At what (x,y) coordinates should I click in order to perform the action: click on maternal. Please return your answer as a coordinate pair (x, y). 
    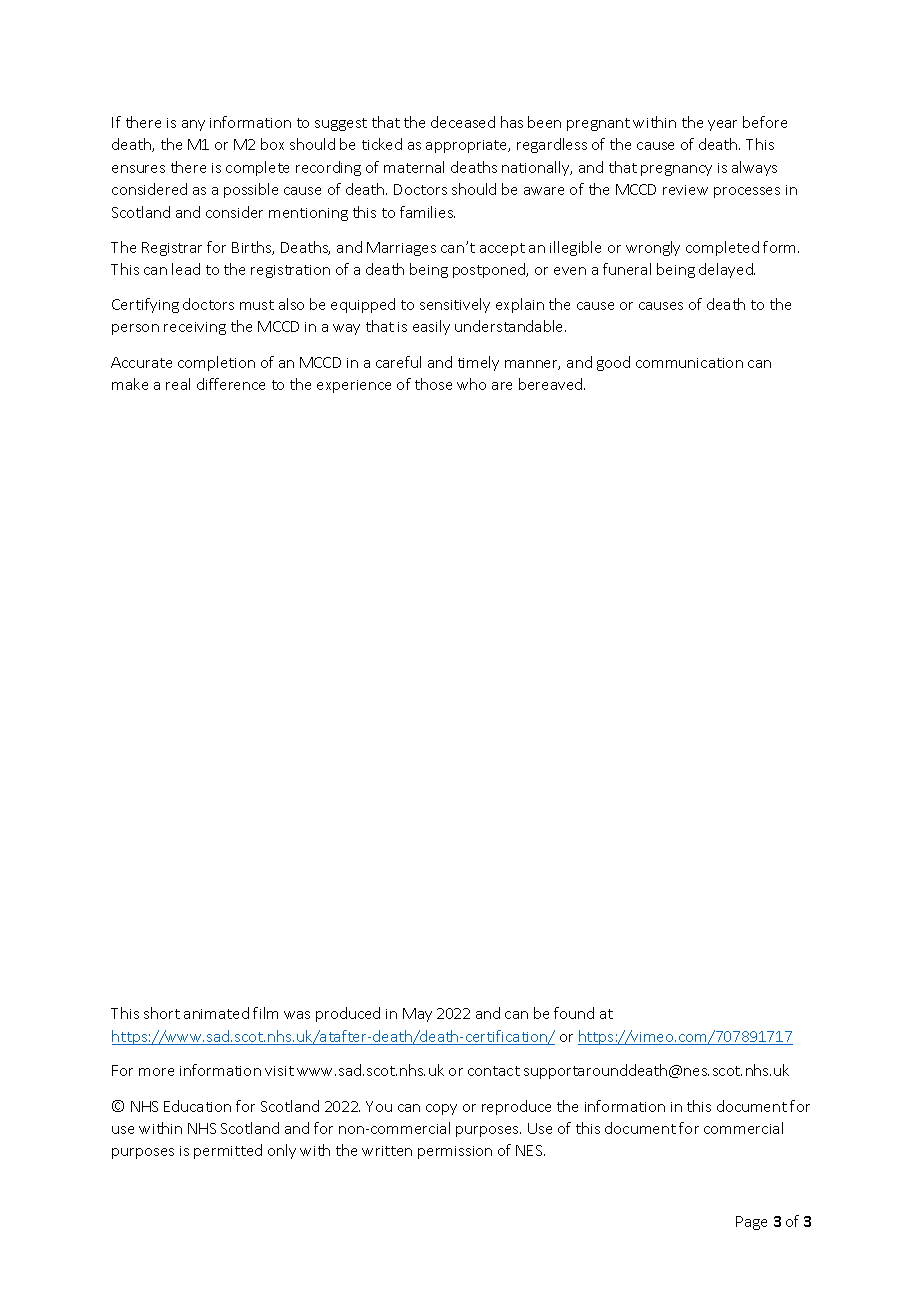
    Looking at the image, I should click on (414, 167).
